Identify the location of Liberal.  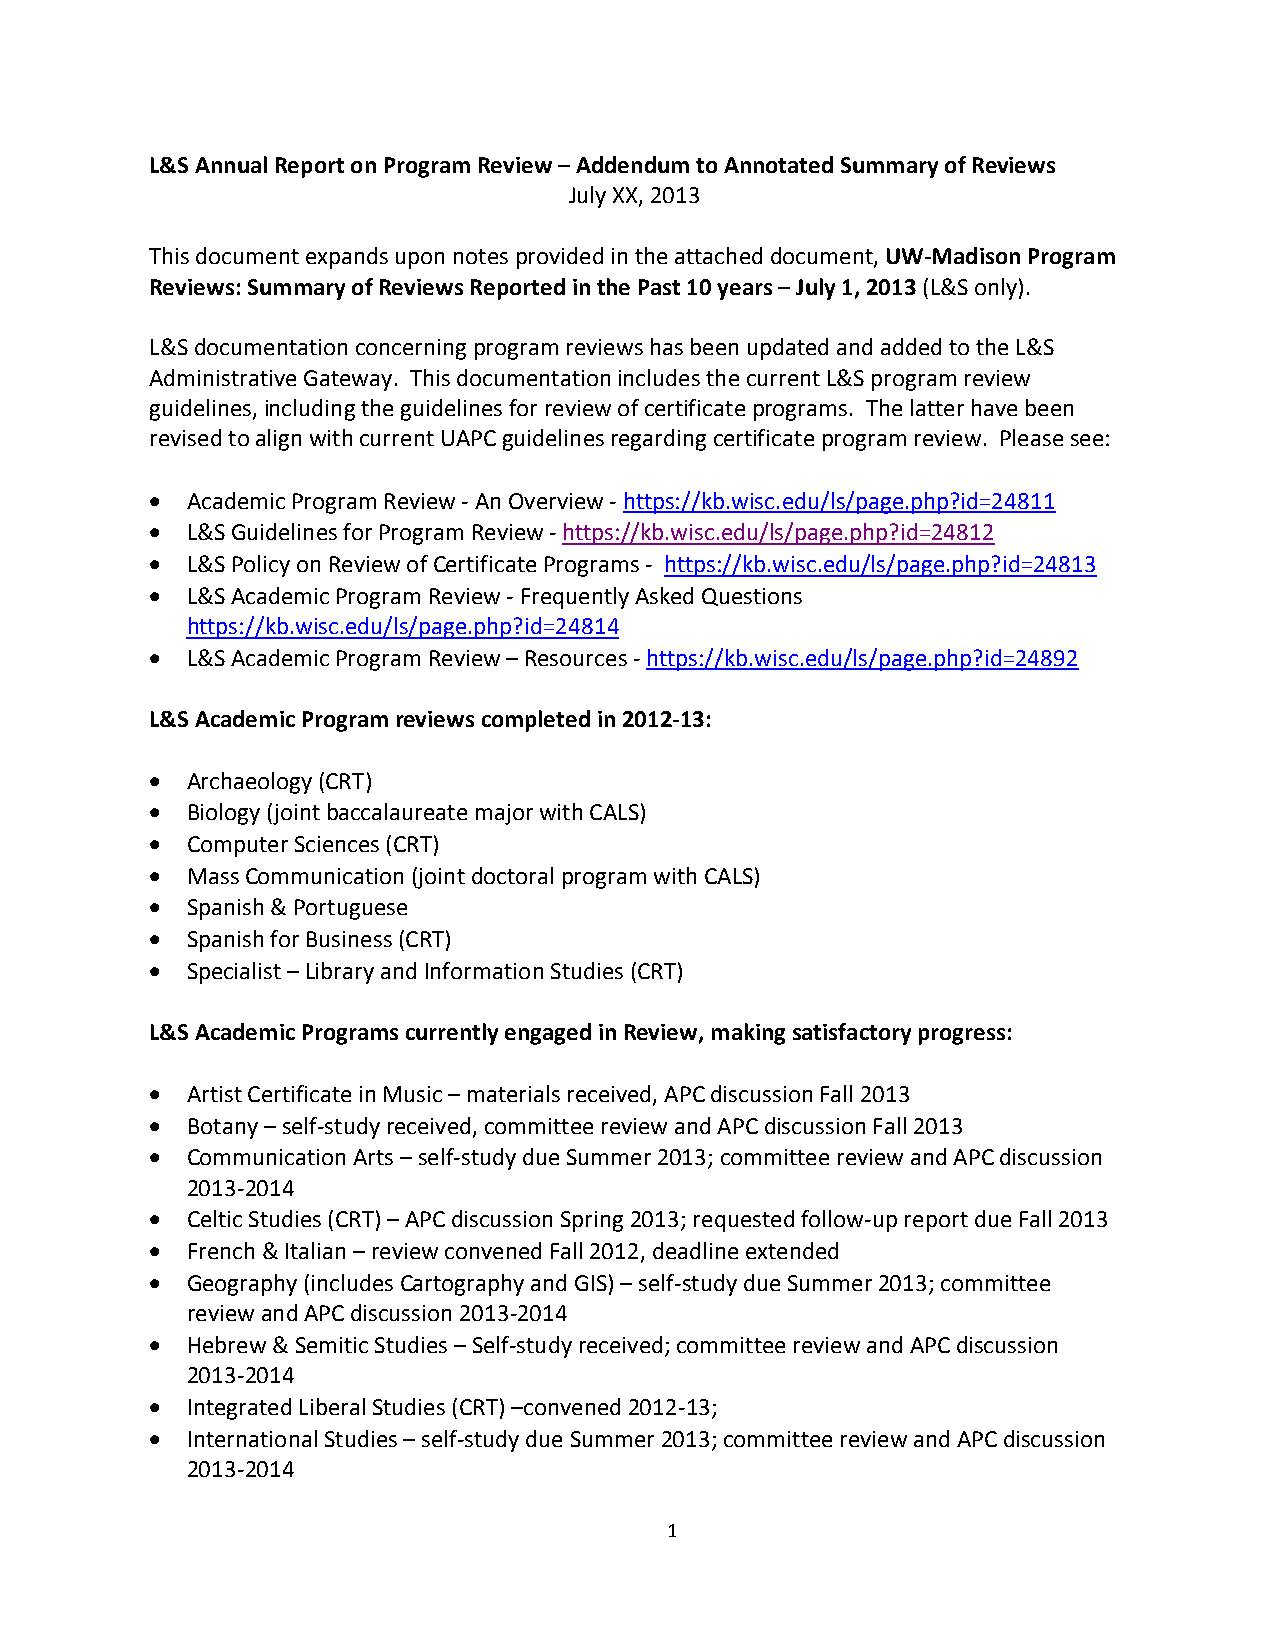
(332, 1406).
